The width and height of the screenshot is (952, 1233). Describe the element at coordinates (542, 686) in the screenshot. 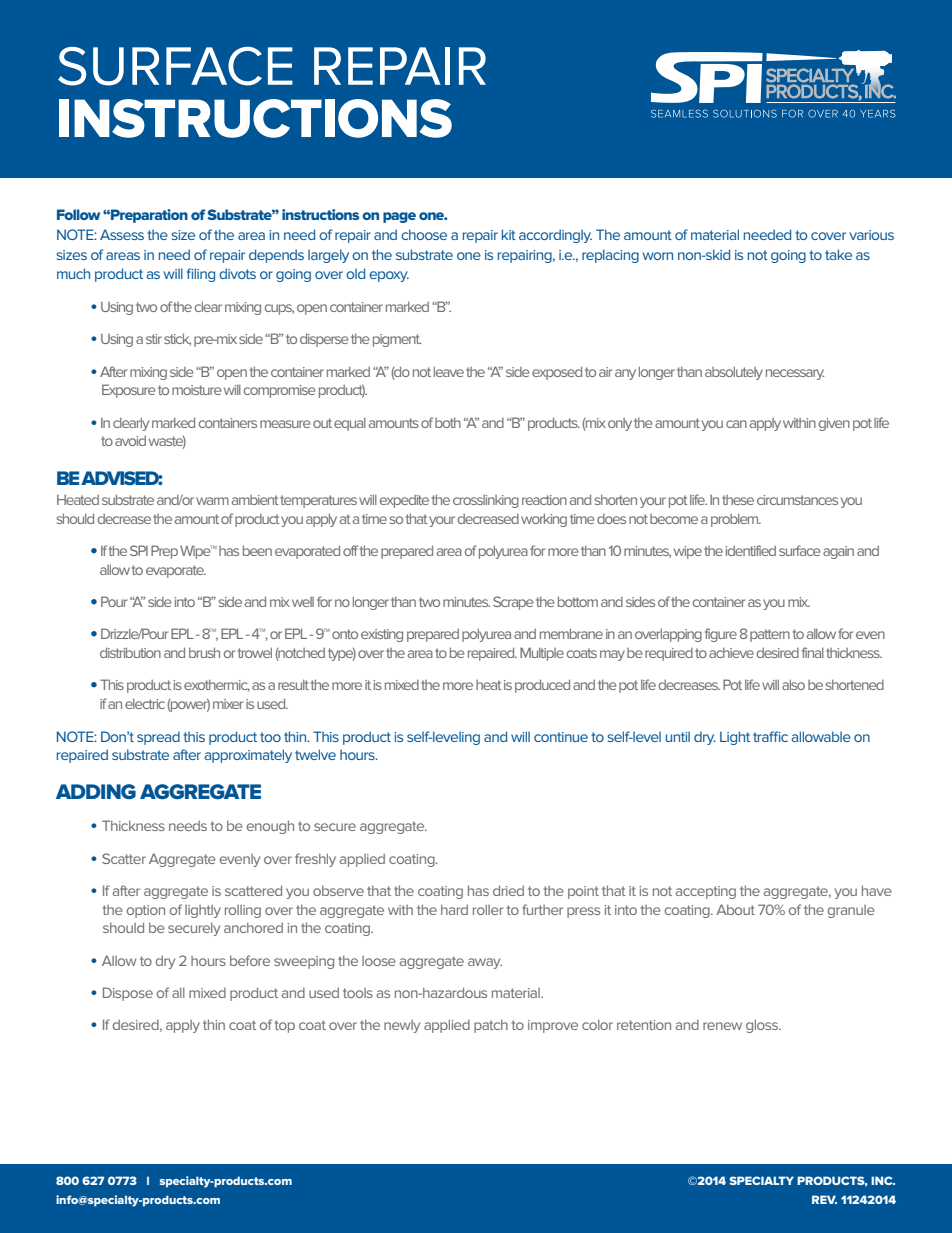

I see `produced` at that location.
